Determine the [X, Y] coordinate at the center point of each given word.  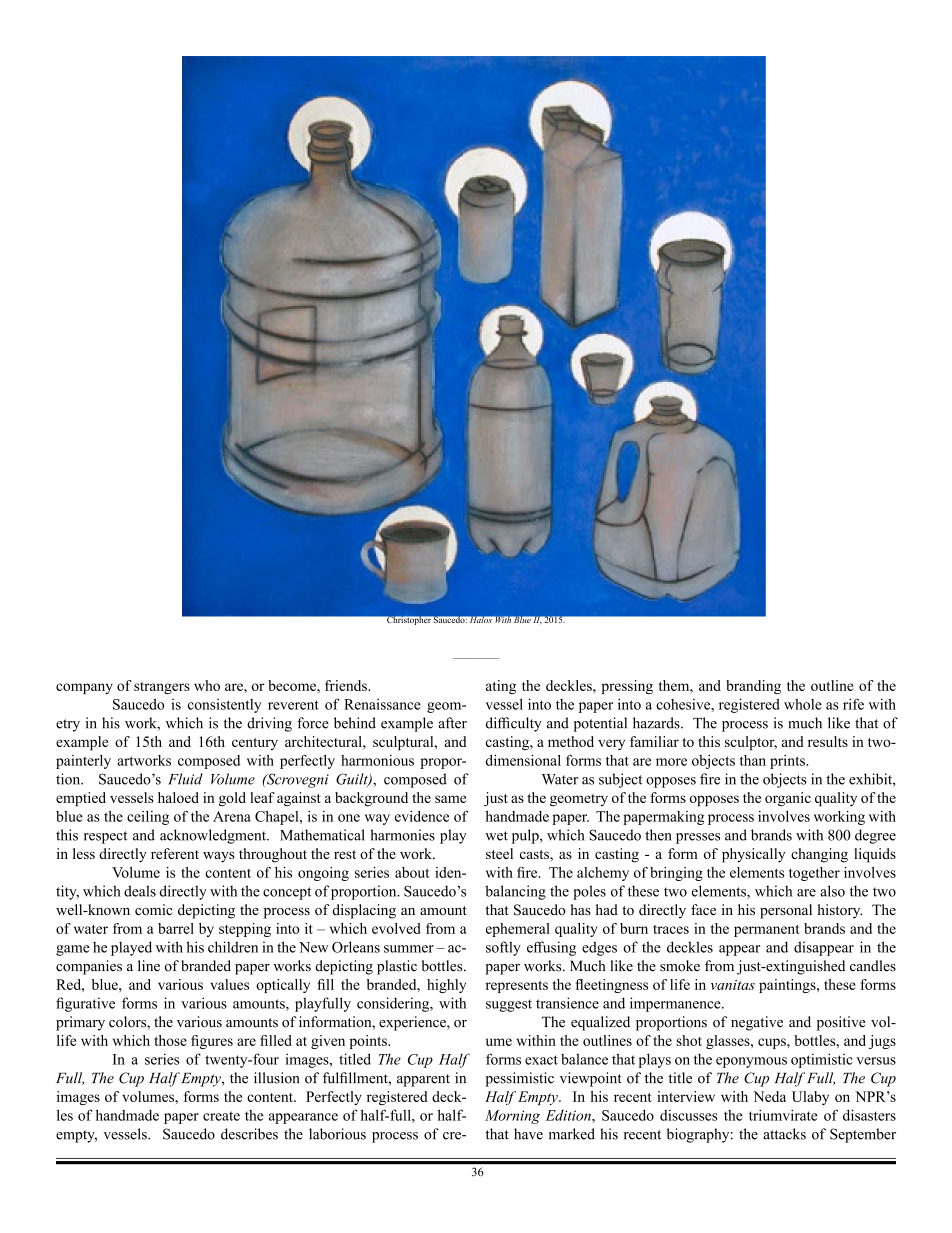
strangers [162, 688]
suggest [509, 1005]
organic [788, 799]
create [221, 1116]
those [170, 1040]
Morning [512, 1117]
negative [757, 1023]
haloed [178, 797]
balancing [515, 892]
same [450, 799]
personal [786, 911]
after [452, 723]
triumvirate [783, 1115]
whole [803, 704]
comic [154, 910]
